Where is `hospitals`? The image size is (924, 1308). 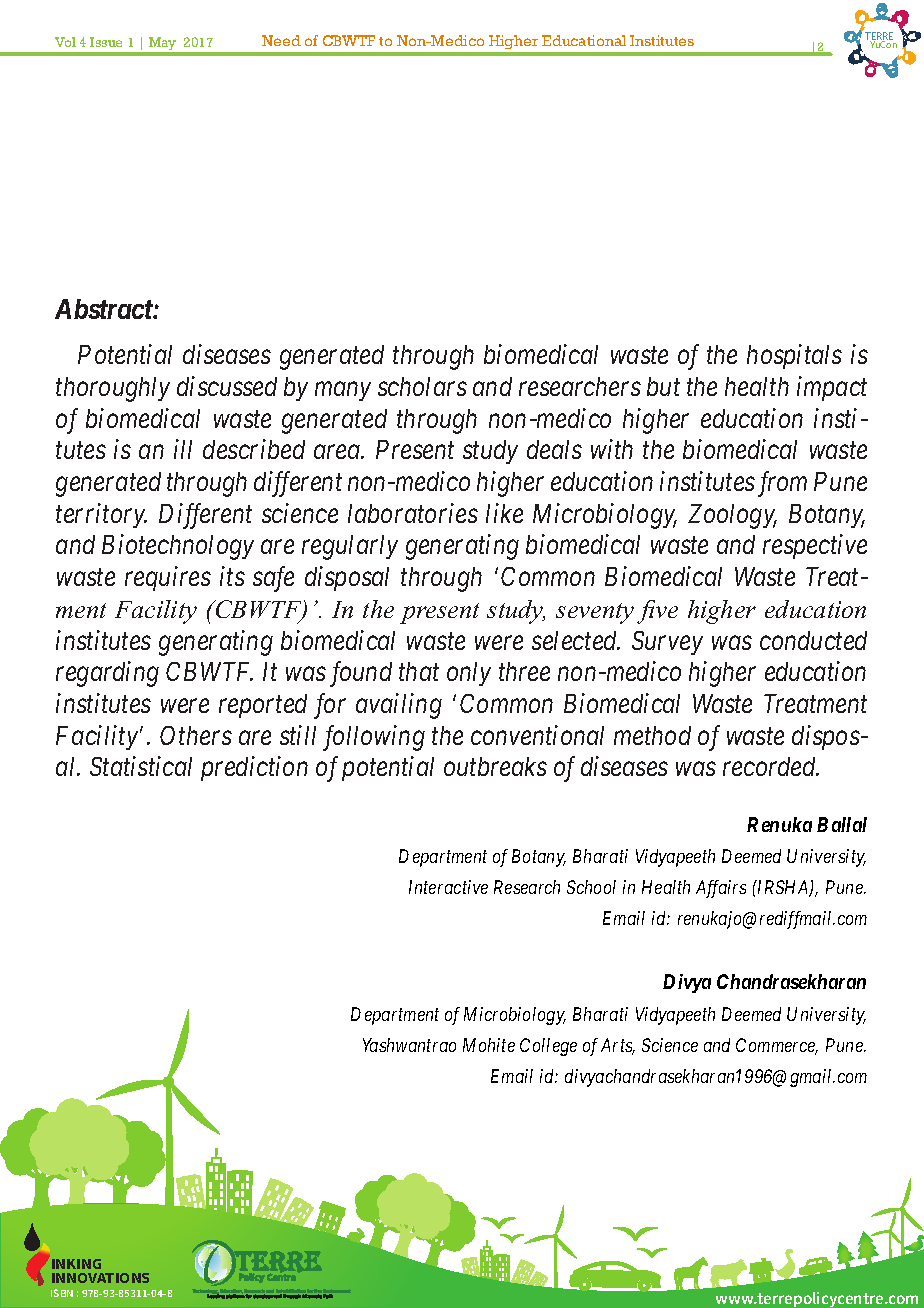
hospitals is located at coordinates (794, 356).
